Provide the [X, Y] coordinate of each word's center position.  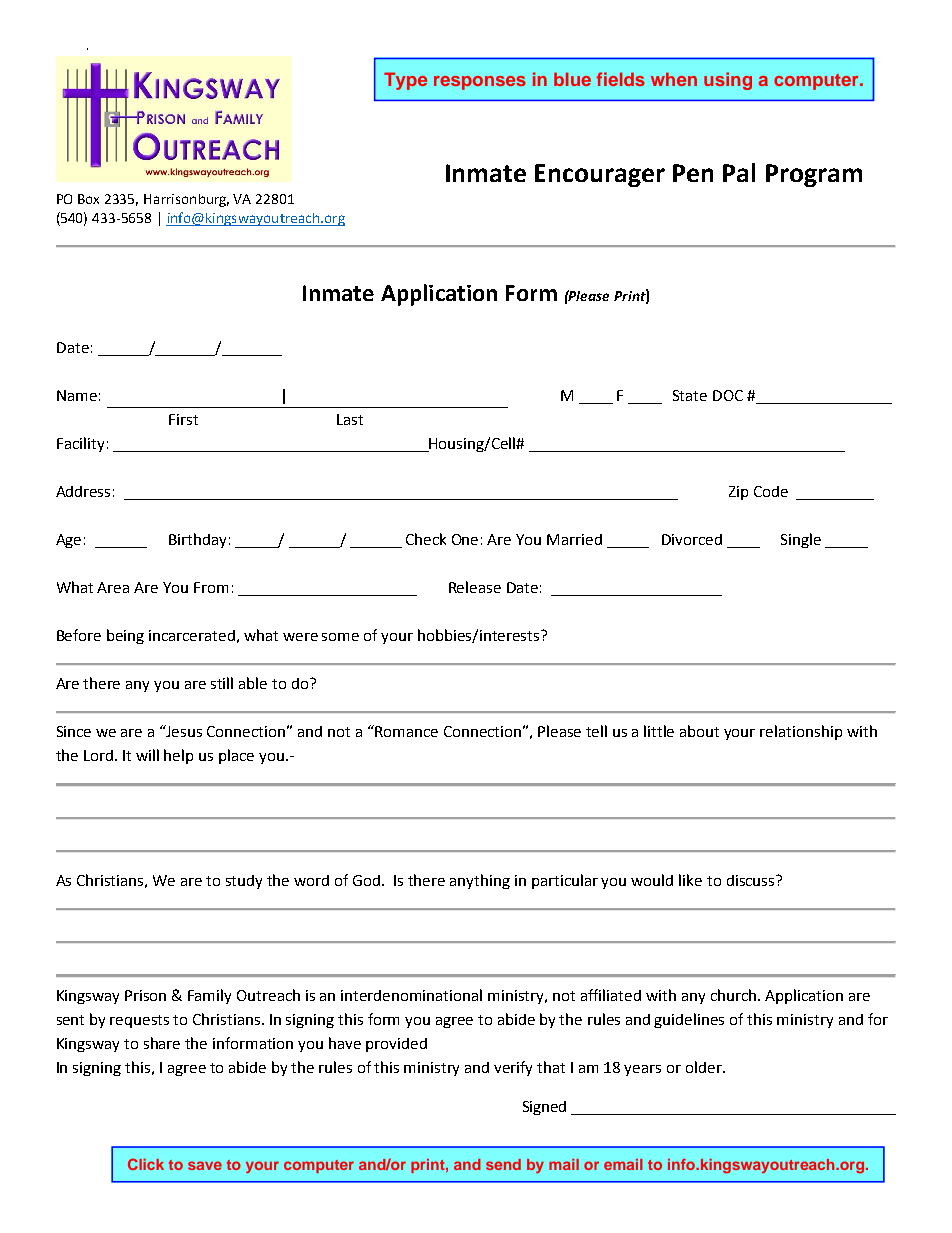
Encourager [600, 175]
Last [350, 419]
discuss [752, 880]
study [244, 882]
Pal [739, 172]
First [183, 419]
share [162, 1043]
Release [475, 587]
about [699, 731]
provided [396, 1045]
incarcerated [192, 635]
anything [480, 881]
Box [88, 199]
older [705, 1067]
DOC [728, 395]
